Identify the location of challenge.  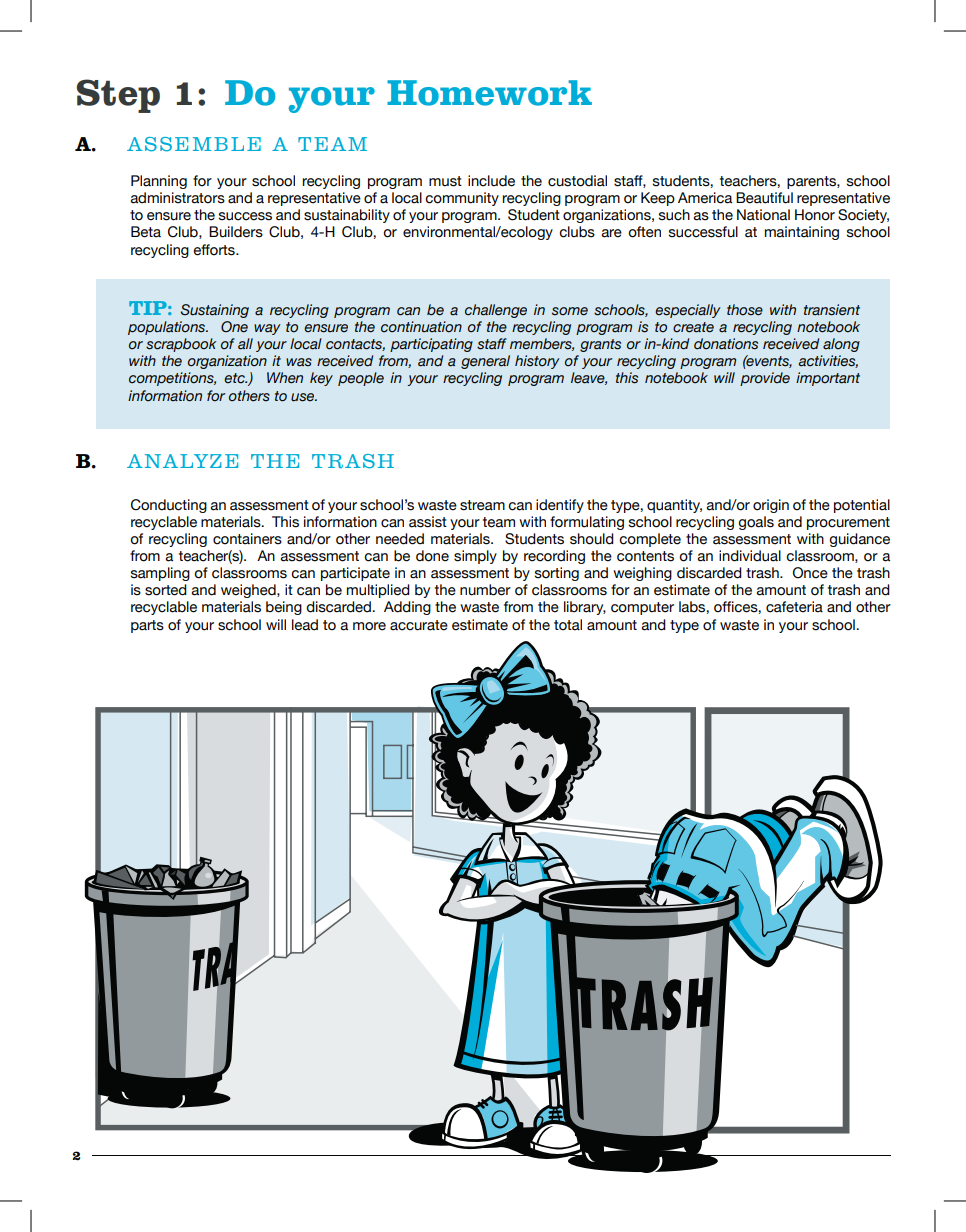
(496, 311).
